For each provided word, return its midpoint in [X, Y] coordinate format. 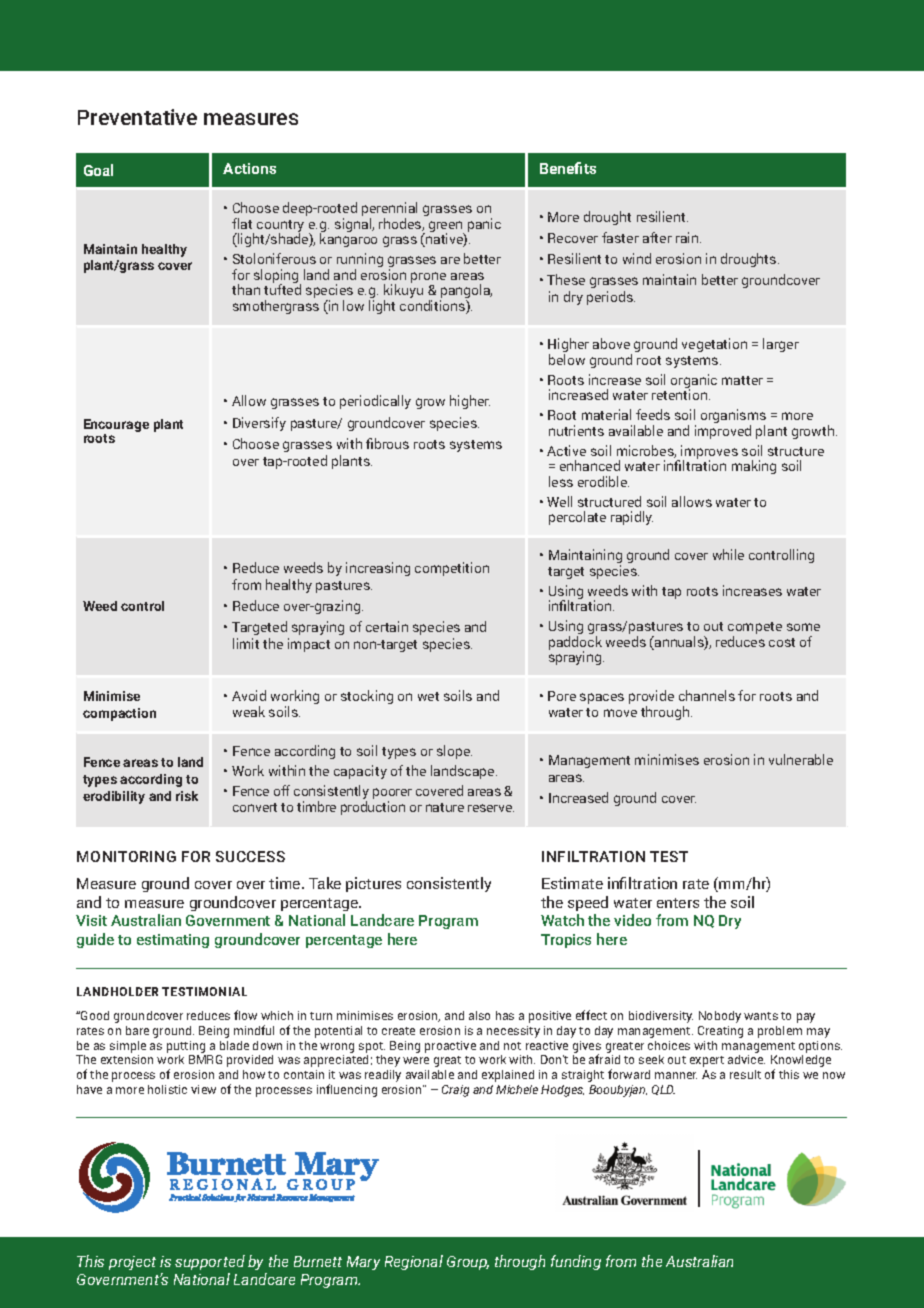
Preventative [137, 117]
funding [576, 1262]
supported [210, 1262]
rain [688, 237]
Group [468, 1263]
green [447, 228]
